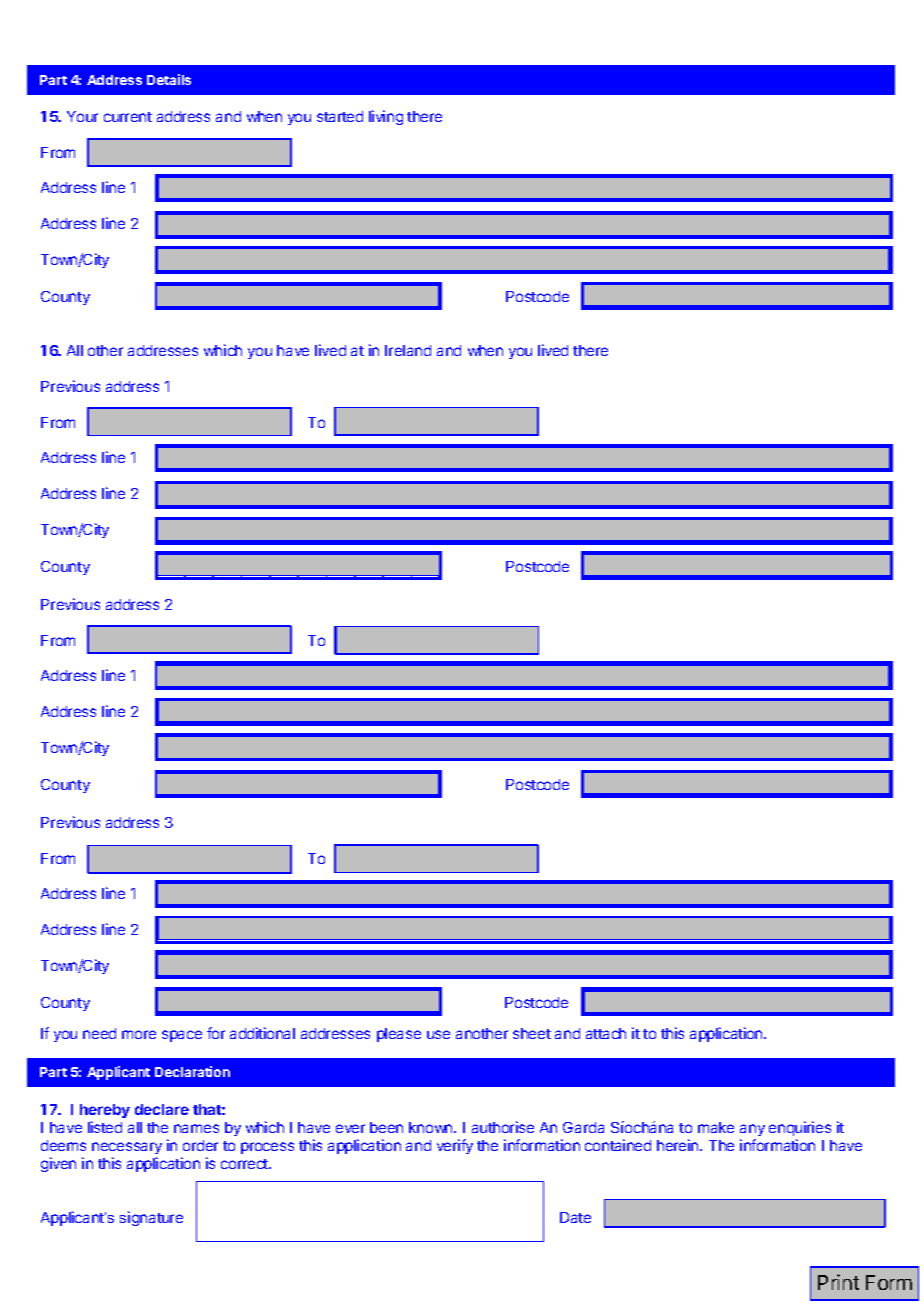  Describe the element at coordinates (408, 350) in the page. I see `Ireland` at that location.
